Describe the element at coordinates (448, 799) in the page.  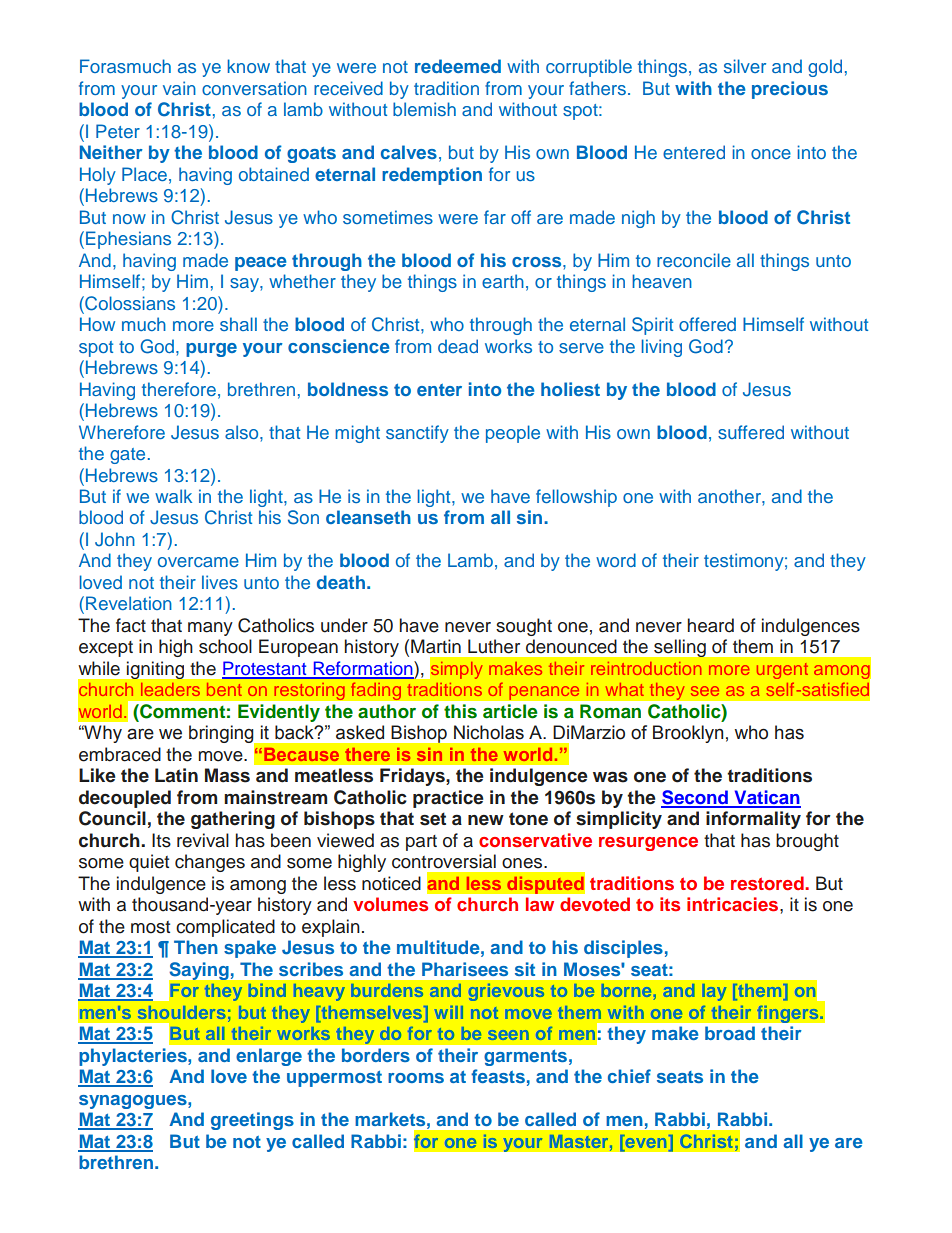
I see `practice` at that location.
